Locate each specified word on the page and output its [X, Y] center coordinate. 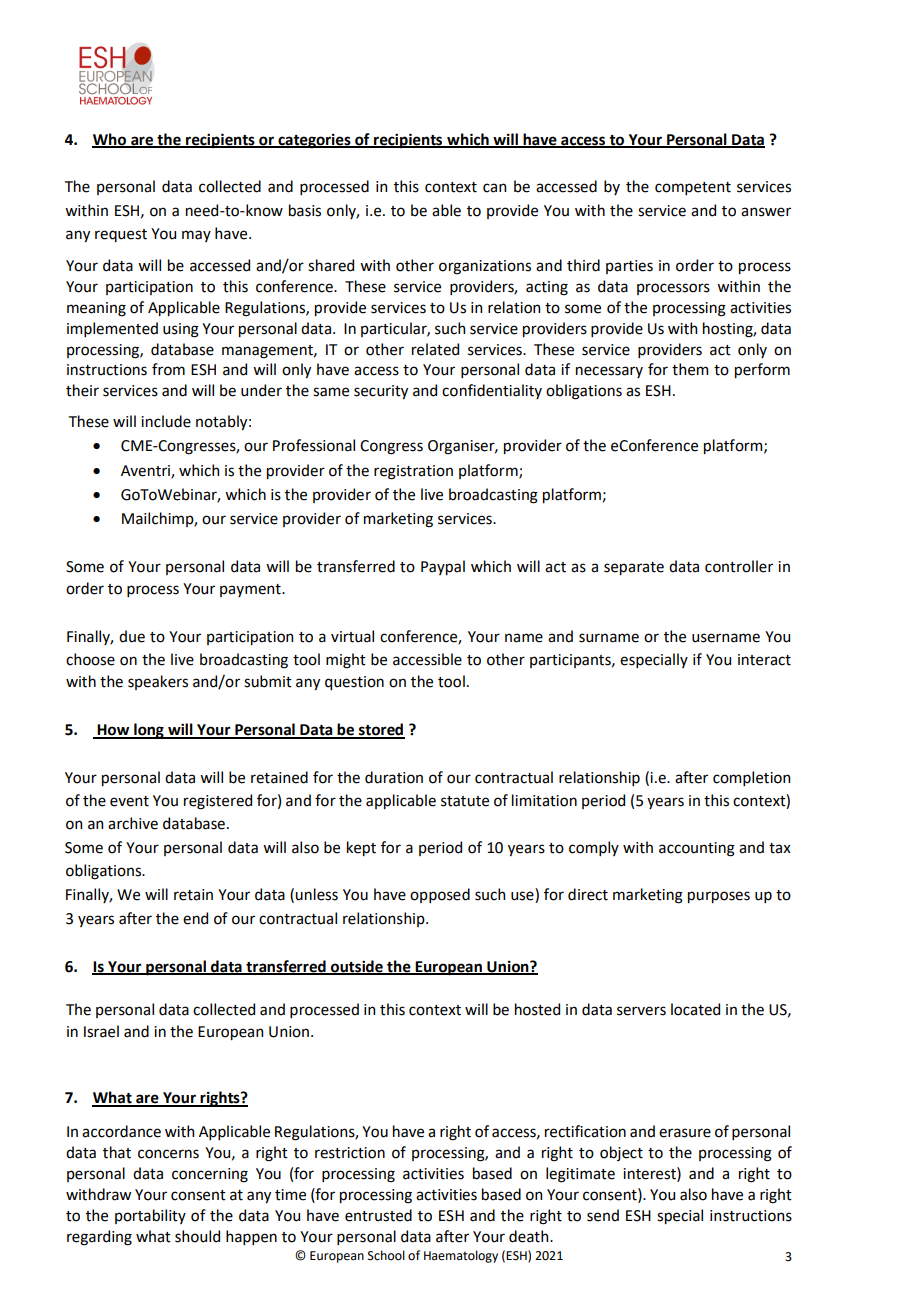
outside [357, 967]
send [603, 1215]
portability [150, 1216]
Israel [101, 1031]
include [166, 421]
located [695, 1009]
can [494, 188]
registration [413, 472]
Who [110, 140]
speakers [158, 682]
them [690, 369]
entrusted [378, 1215]
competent [693, 188]
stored [381, 730]
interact [764, 660]
